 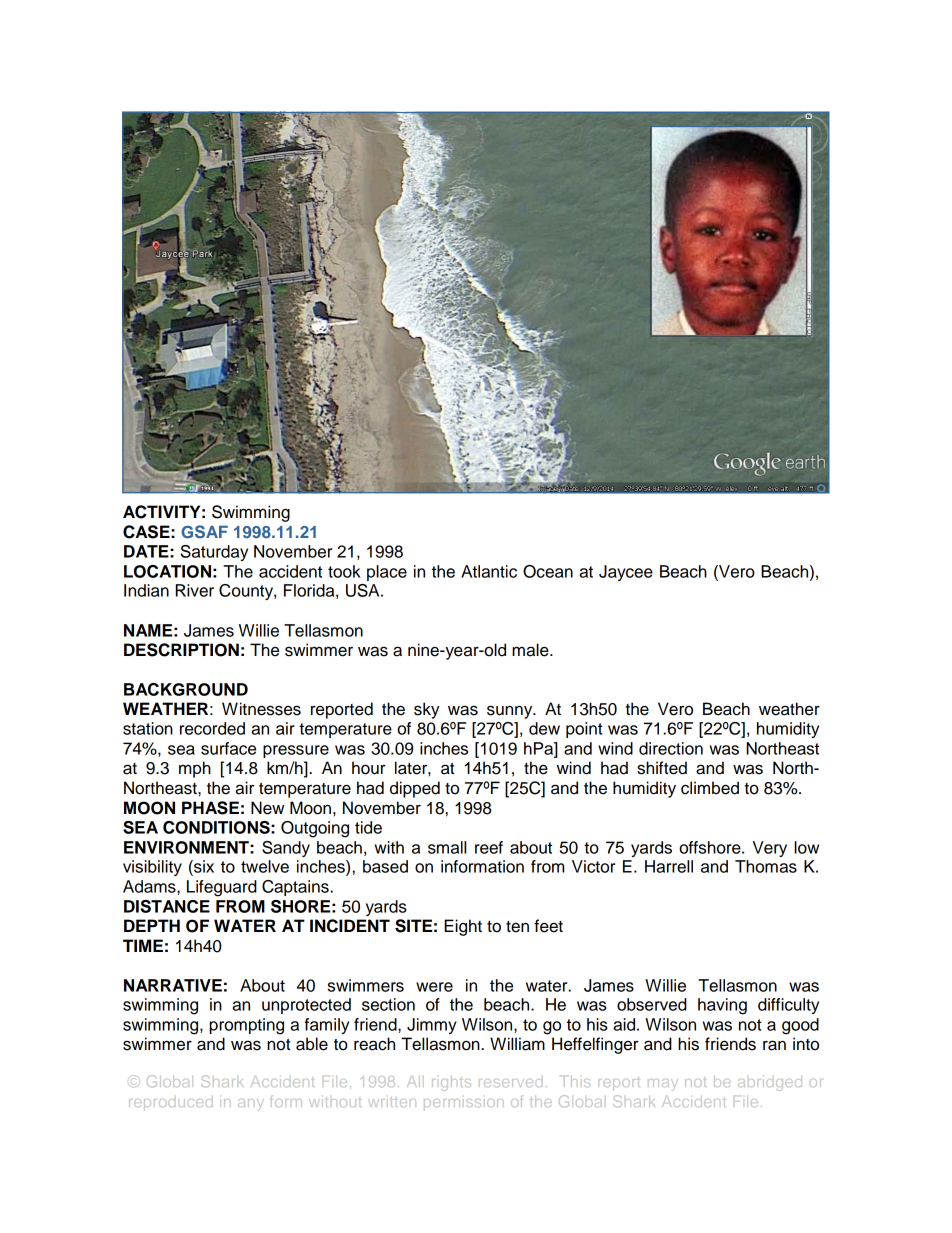 What do you see at coordinates (173, 985) in the screenshot?
I see `NARRATIVE` at bounding box center [173, 985].
